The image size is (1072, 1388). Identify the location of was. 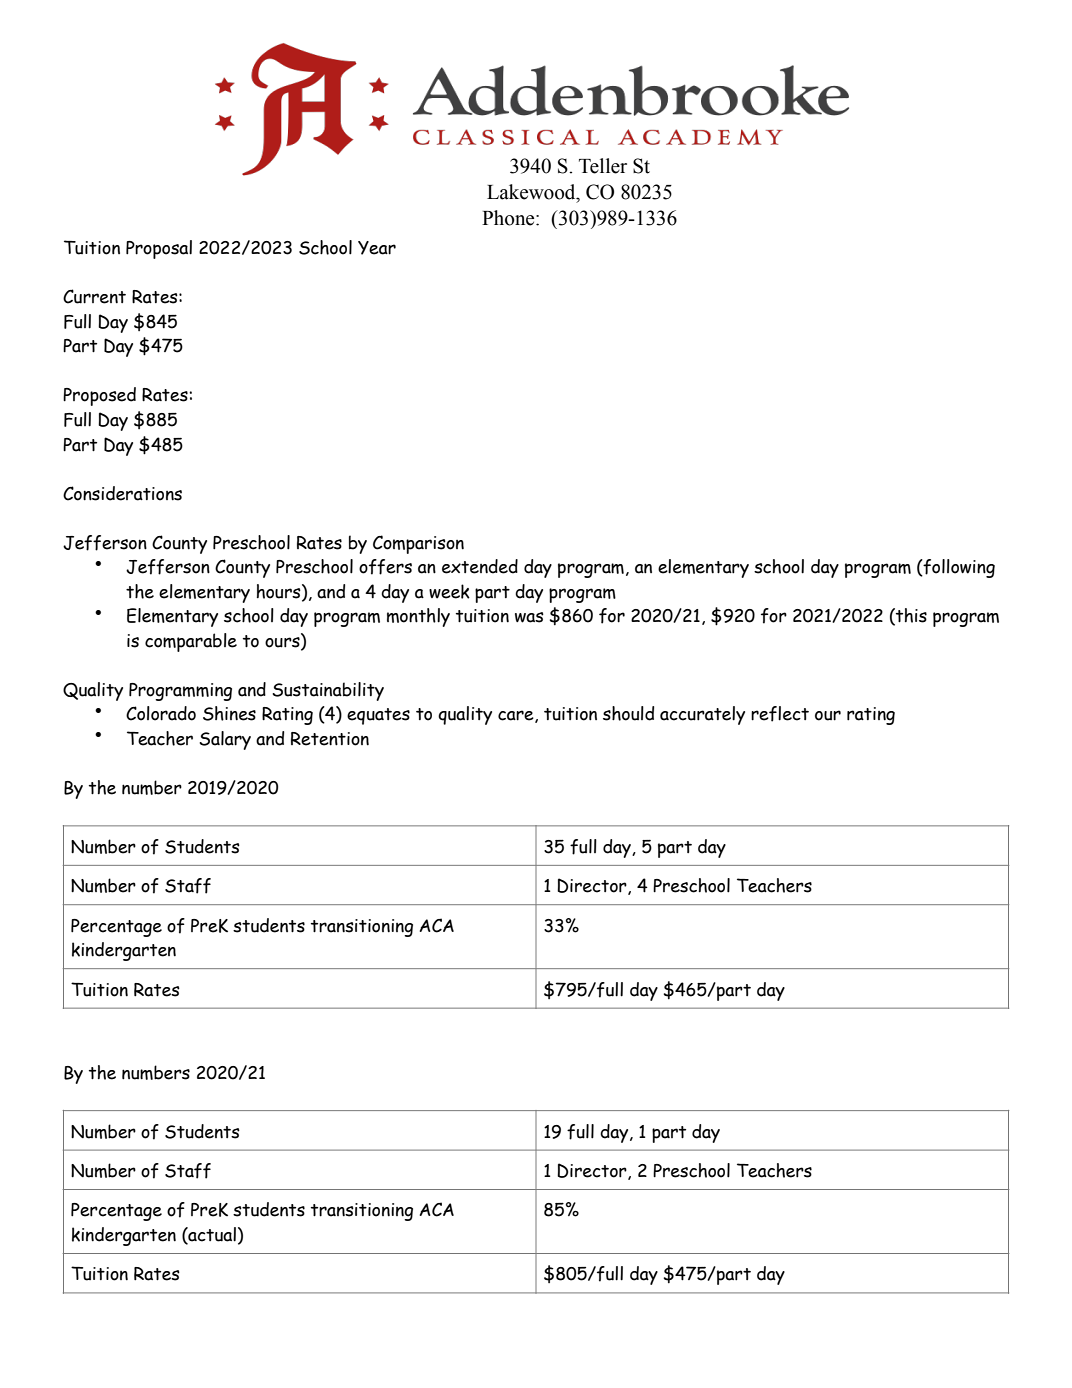
(529, 617).
